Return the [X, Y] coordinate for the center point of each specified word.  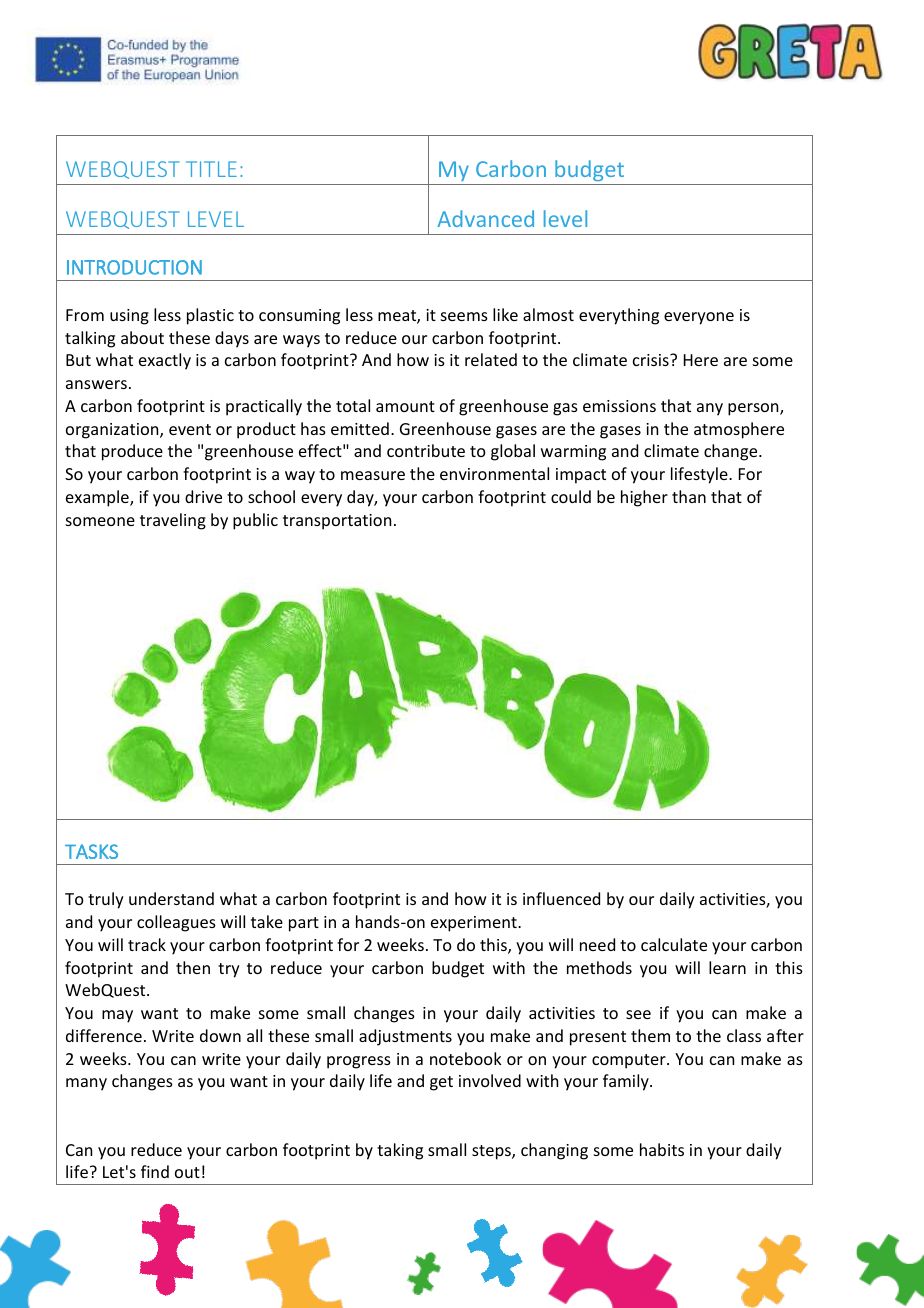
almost [548, 314]
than [689, 496]
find [155, 1171]
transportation [337, 522]
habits [662, 1149]
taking [400, 1151]
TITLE [211, 169]
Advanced [485, 218]
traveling [173, 521]
